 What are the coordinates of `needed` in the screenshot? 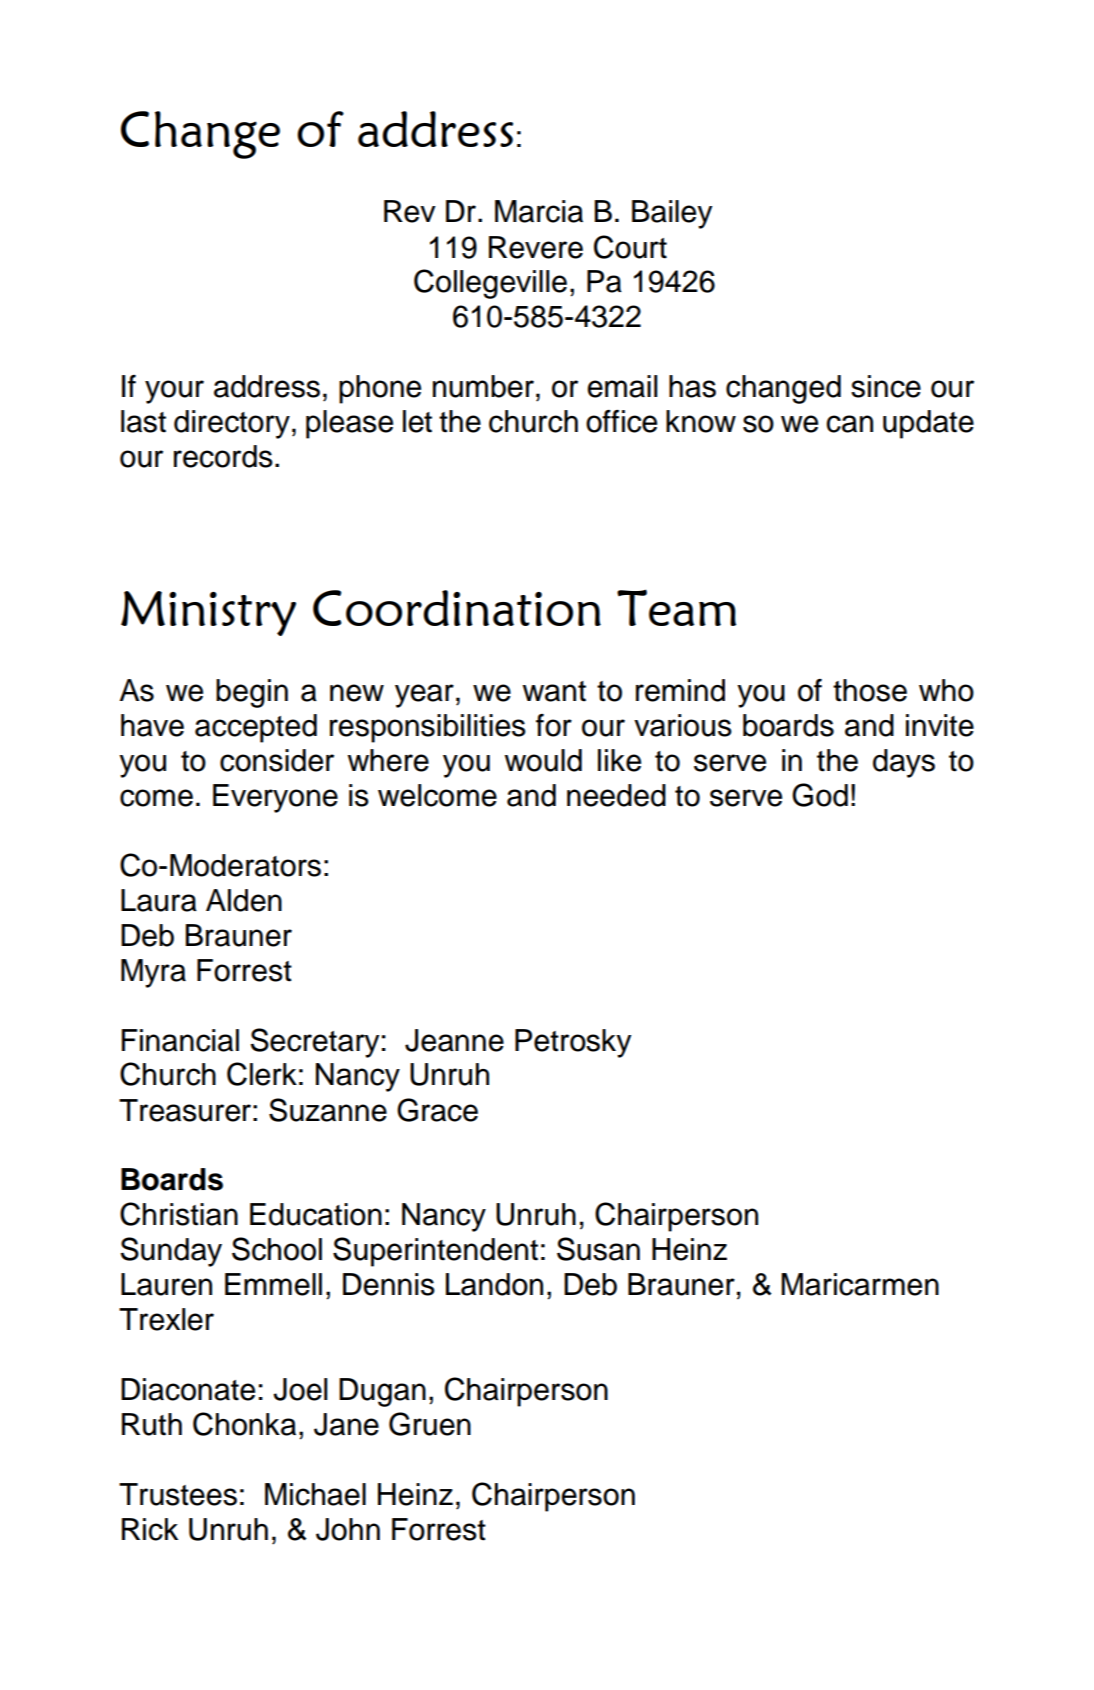 It's located at (616, 795).
